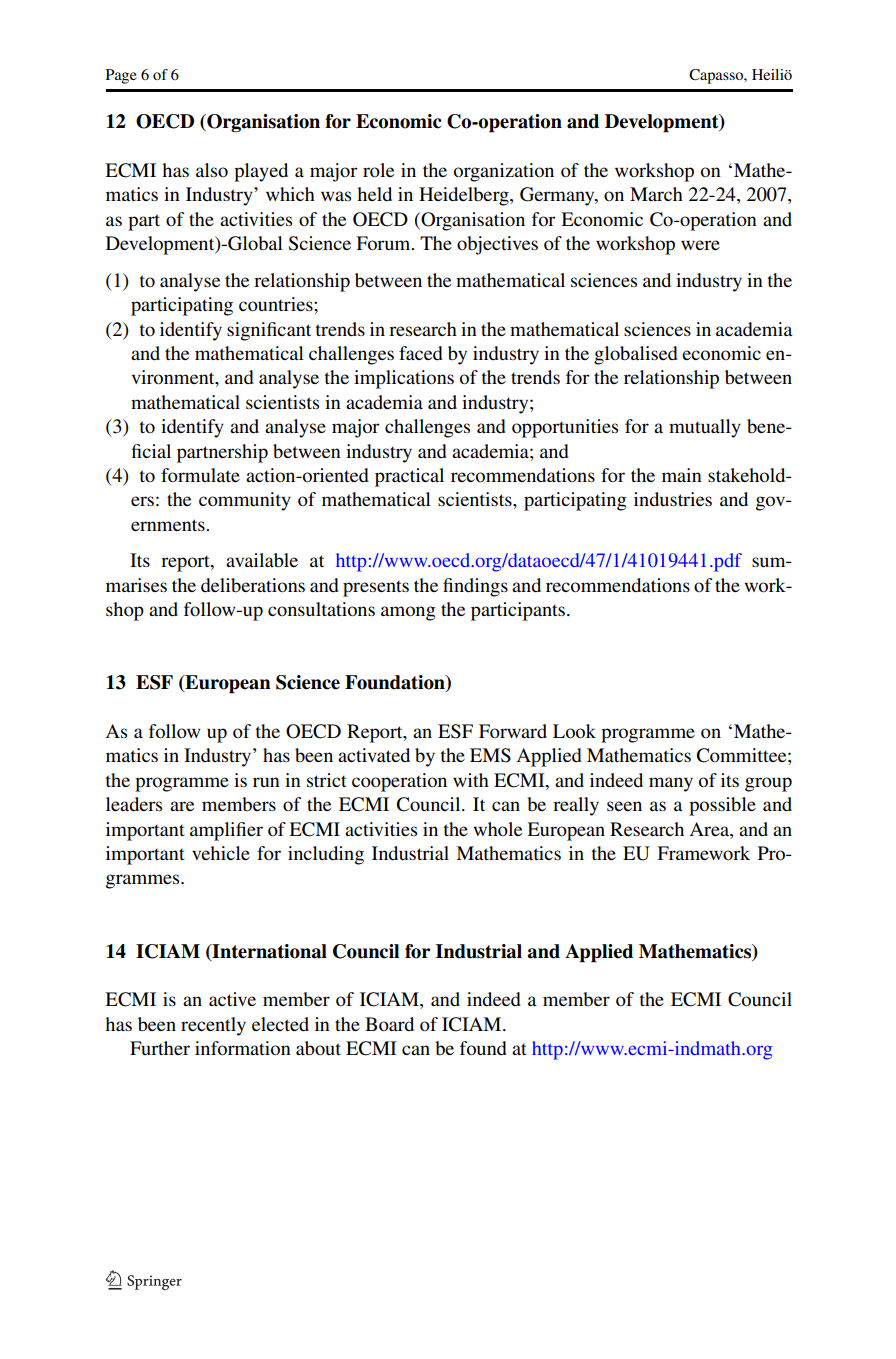 This screenshot has height=1359, width=896. I want to click on findings, so click(475, 587).
